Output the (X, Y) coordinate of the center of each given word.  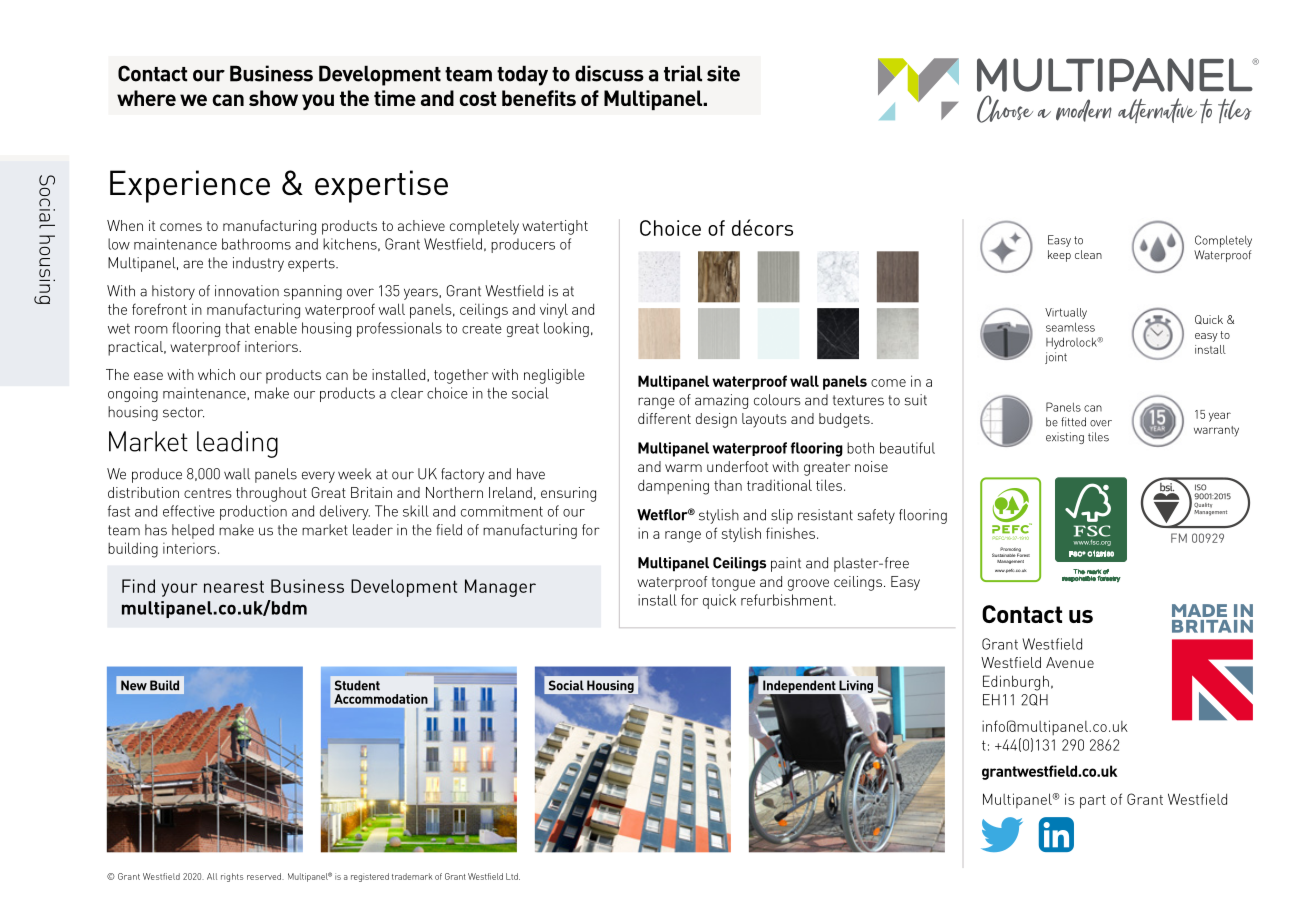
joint (1056, 358)
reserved (265, 876)
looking (566, 329)
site (723, 73)
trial (683, 73)
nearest (234, 586)
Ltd (513, 876)
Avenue (1070, 662)
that (237, 328)
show (273, 98)
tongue (733, 584)
